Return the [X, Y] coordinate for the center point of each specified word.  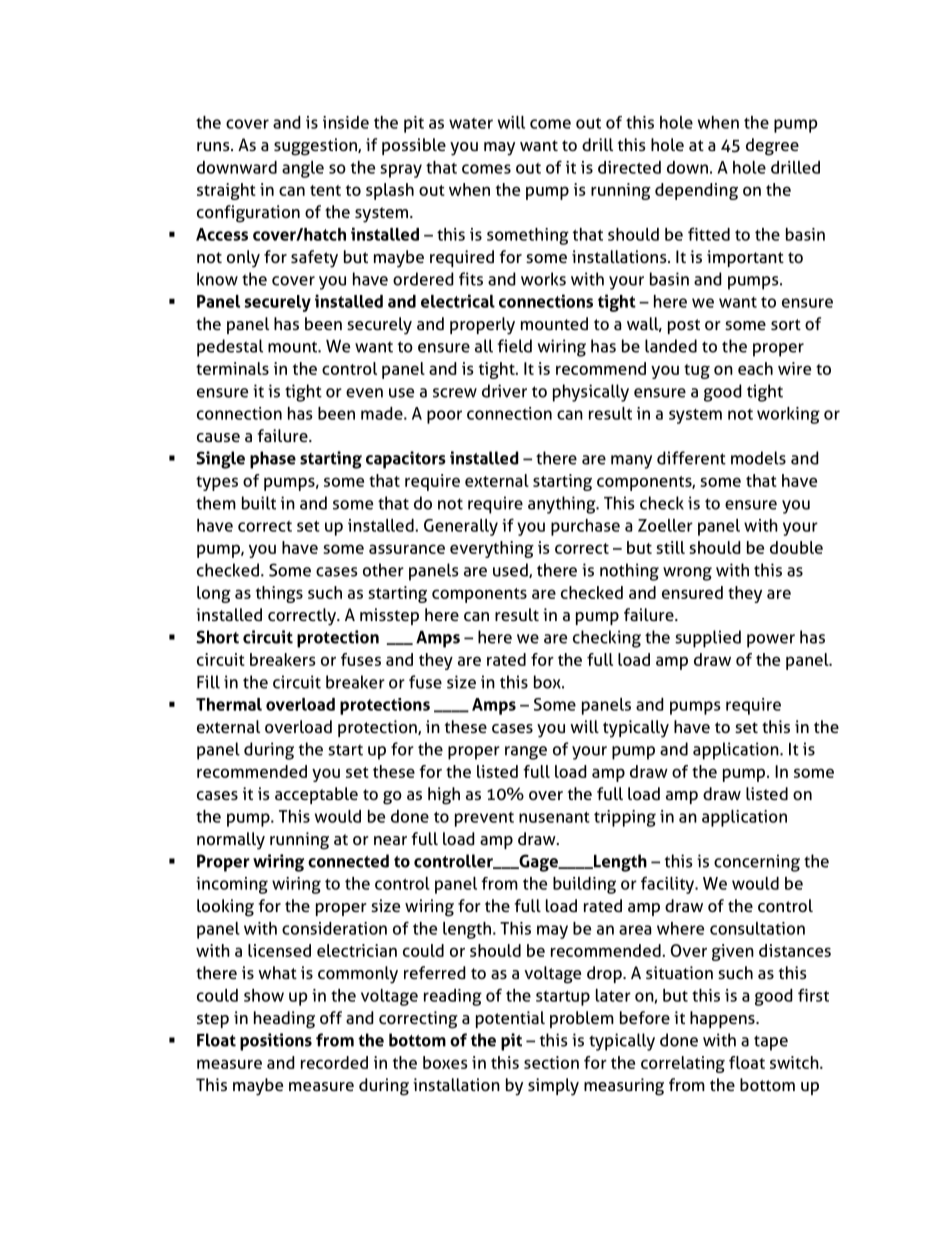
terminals [232, 368]
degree [772, 147]
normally [231, 841]
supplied [708, 639]
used [511, 570]
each [755, 368]
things [279, 594]
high [444, 796]
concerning [757, 863]
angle [303, 169]
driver [504, 391]
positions [276, 1042]
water [471, 123]
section [551, 1062]
